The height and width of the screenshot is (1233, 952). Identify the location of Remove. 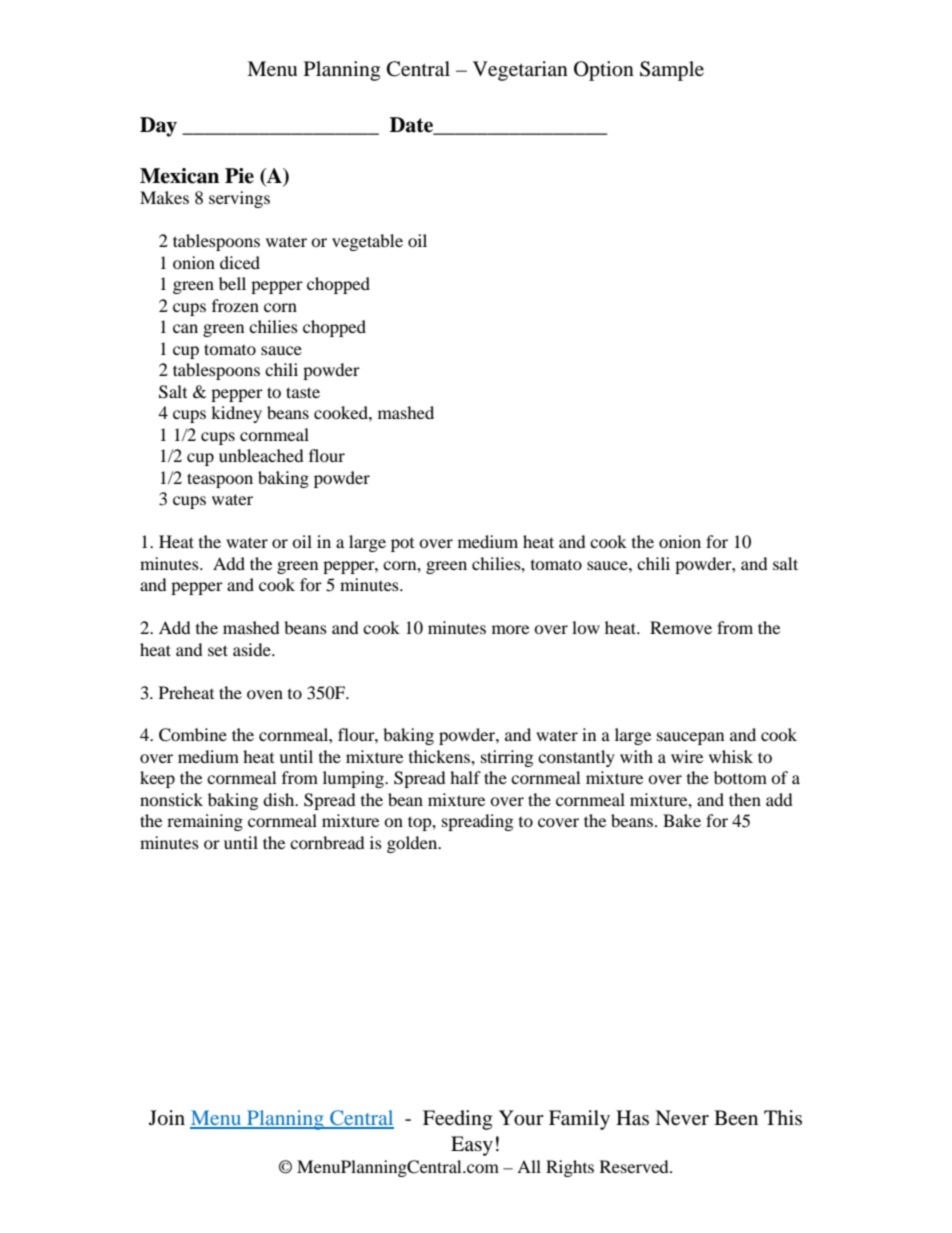
(681, 627).
